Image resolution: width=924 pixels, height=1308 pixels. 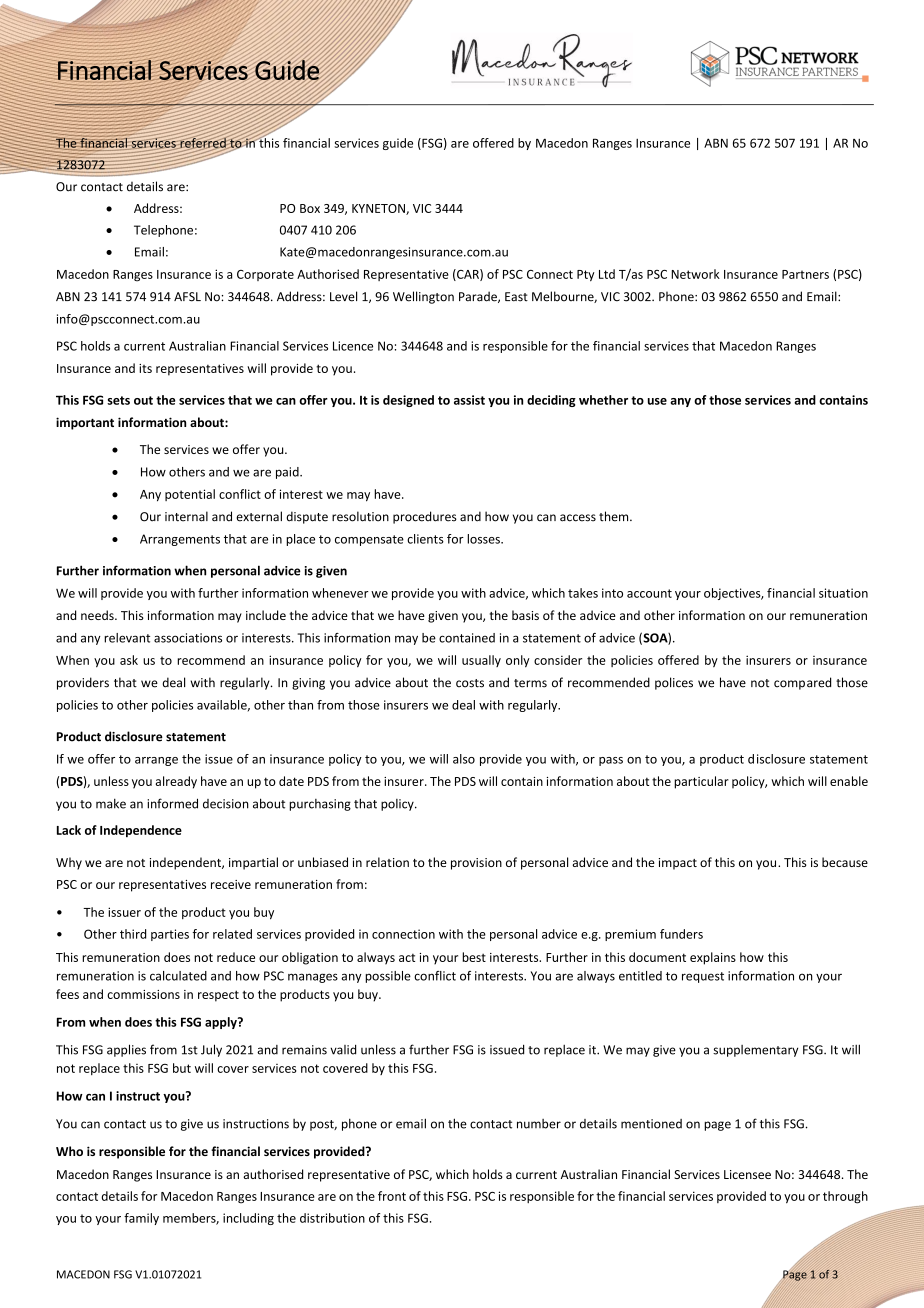 I want to click on ask, so click(x=129, y=660).
